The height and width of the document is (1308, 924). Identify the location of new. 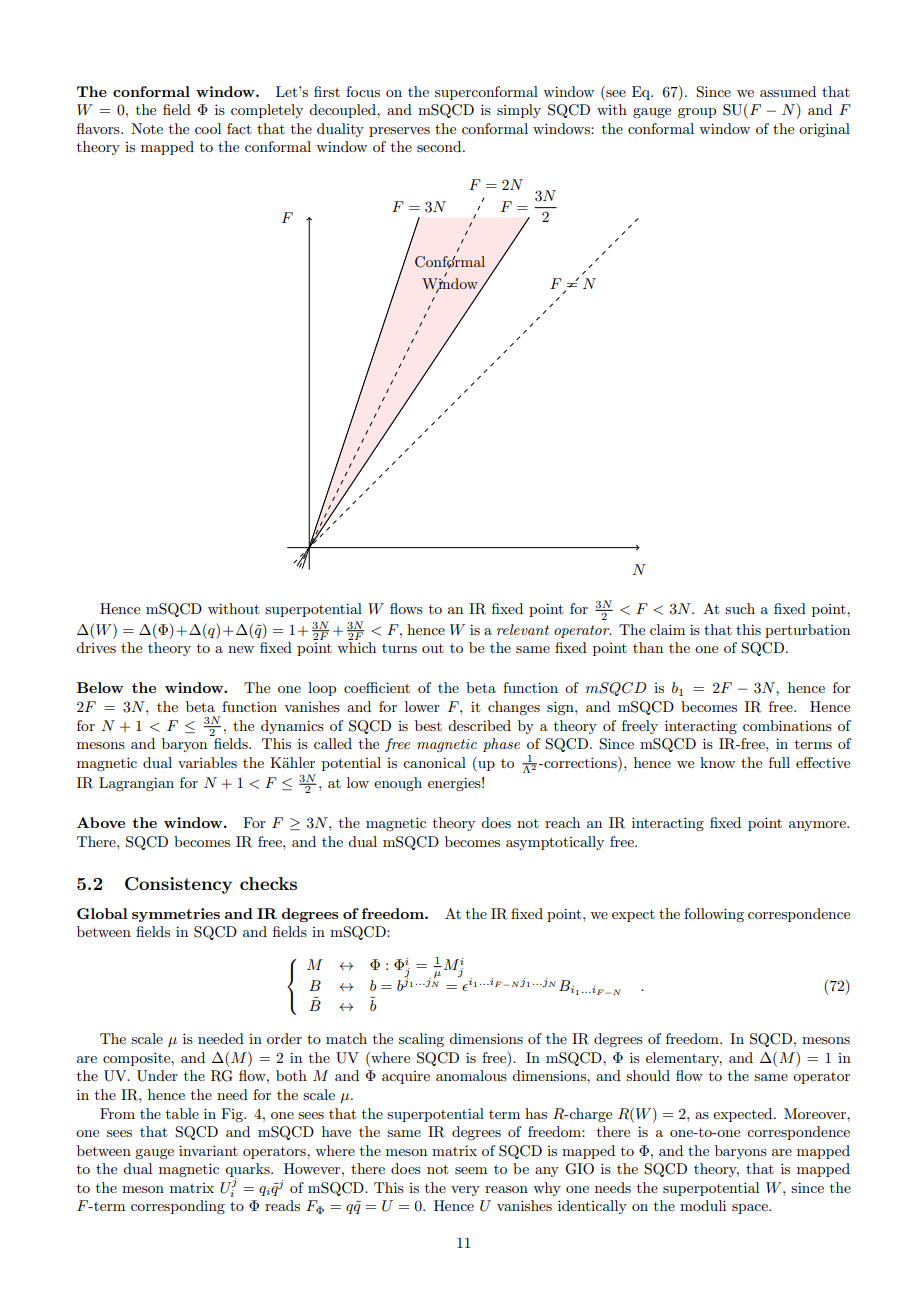
(241, 649).
